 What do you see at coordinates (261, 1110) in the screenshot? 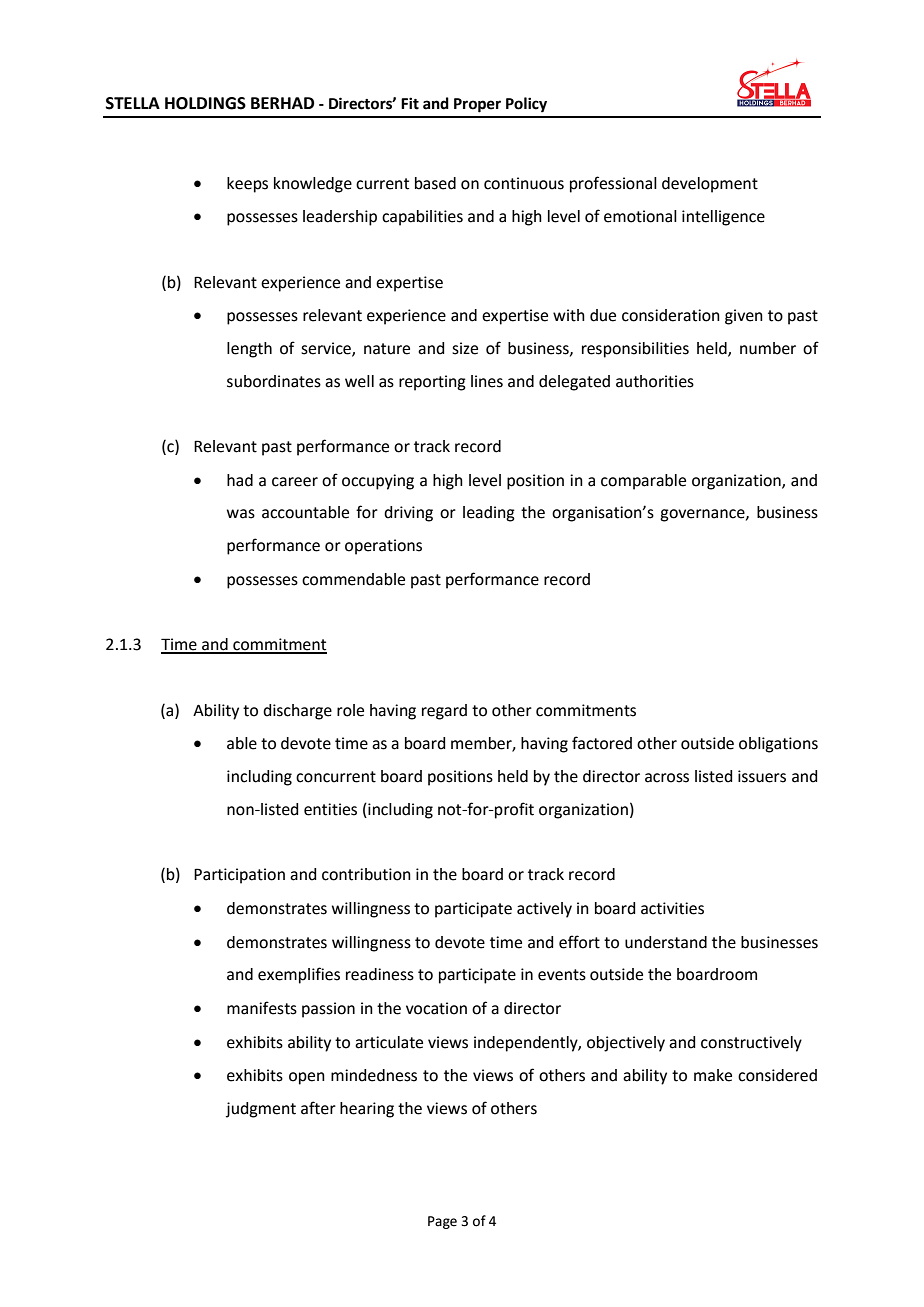
I see `judgment` at bounding box center [261, 1110].
